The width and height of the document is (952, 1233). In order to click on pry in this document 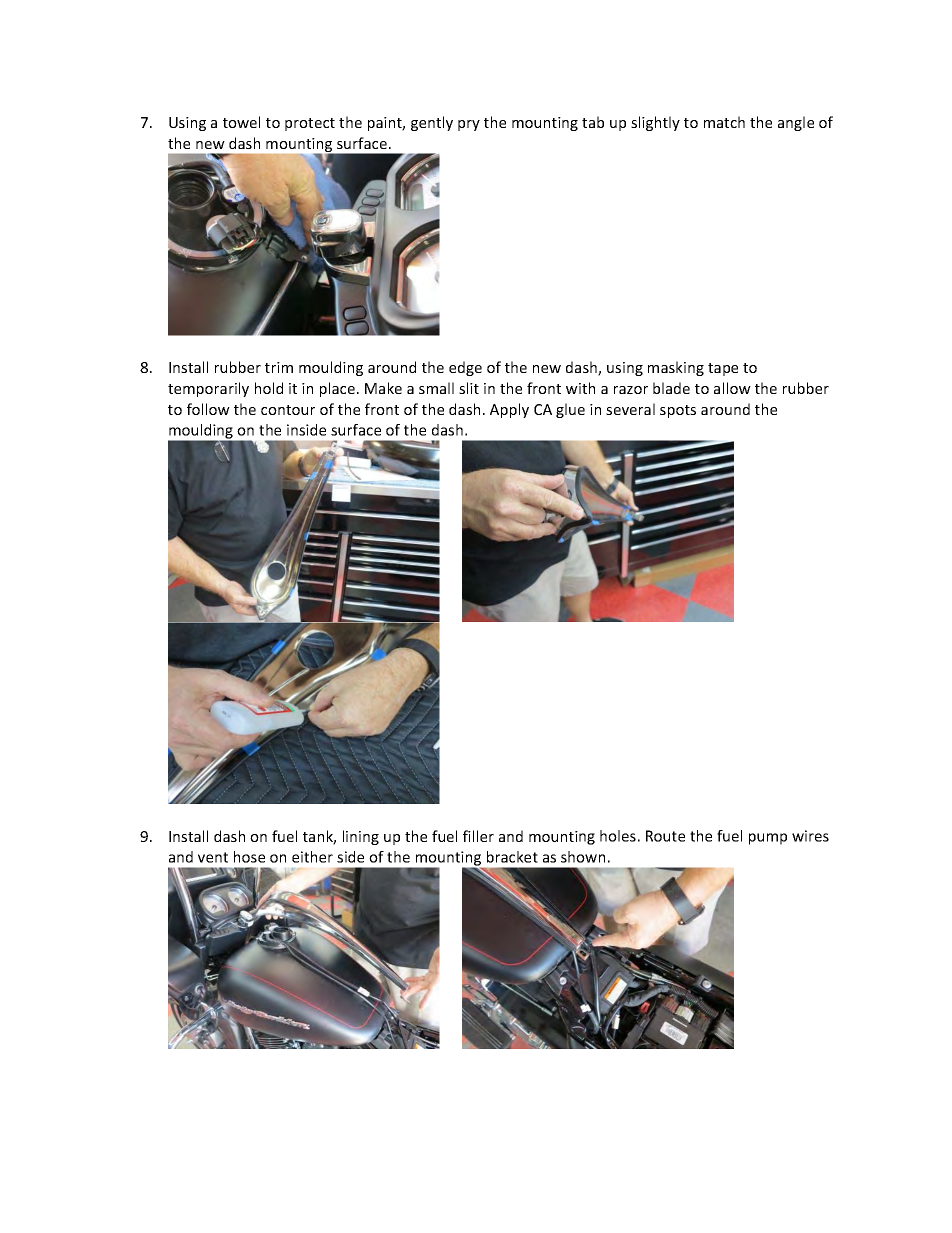, I will do `click(469, 125)`.
